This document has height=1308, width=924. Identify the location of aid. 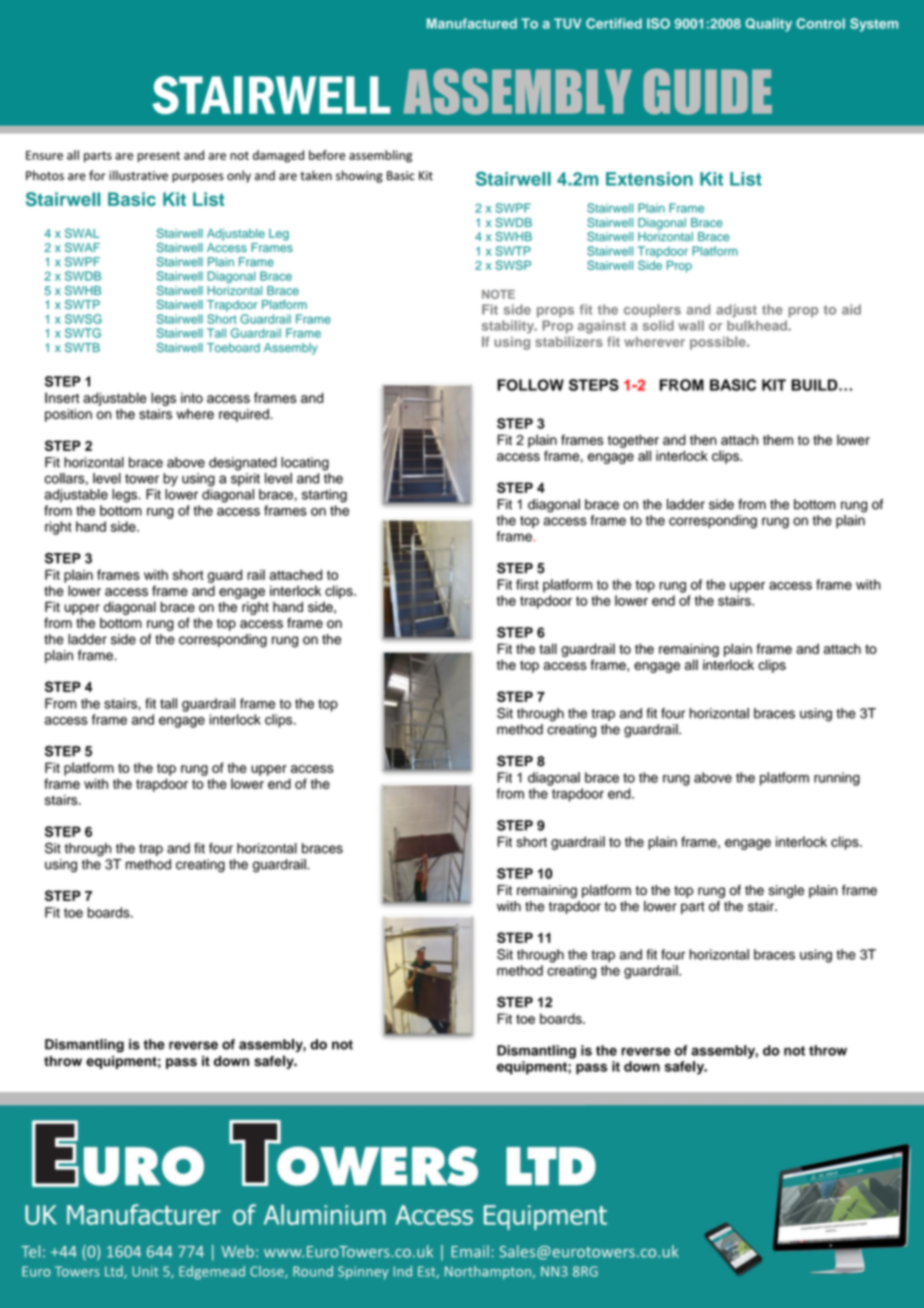
(851, 309).
